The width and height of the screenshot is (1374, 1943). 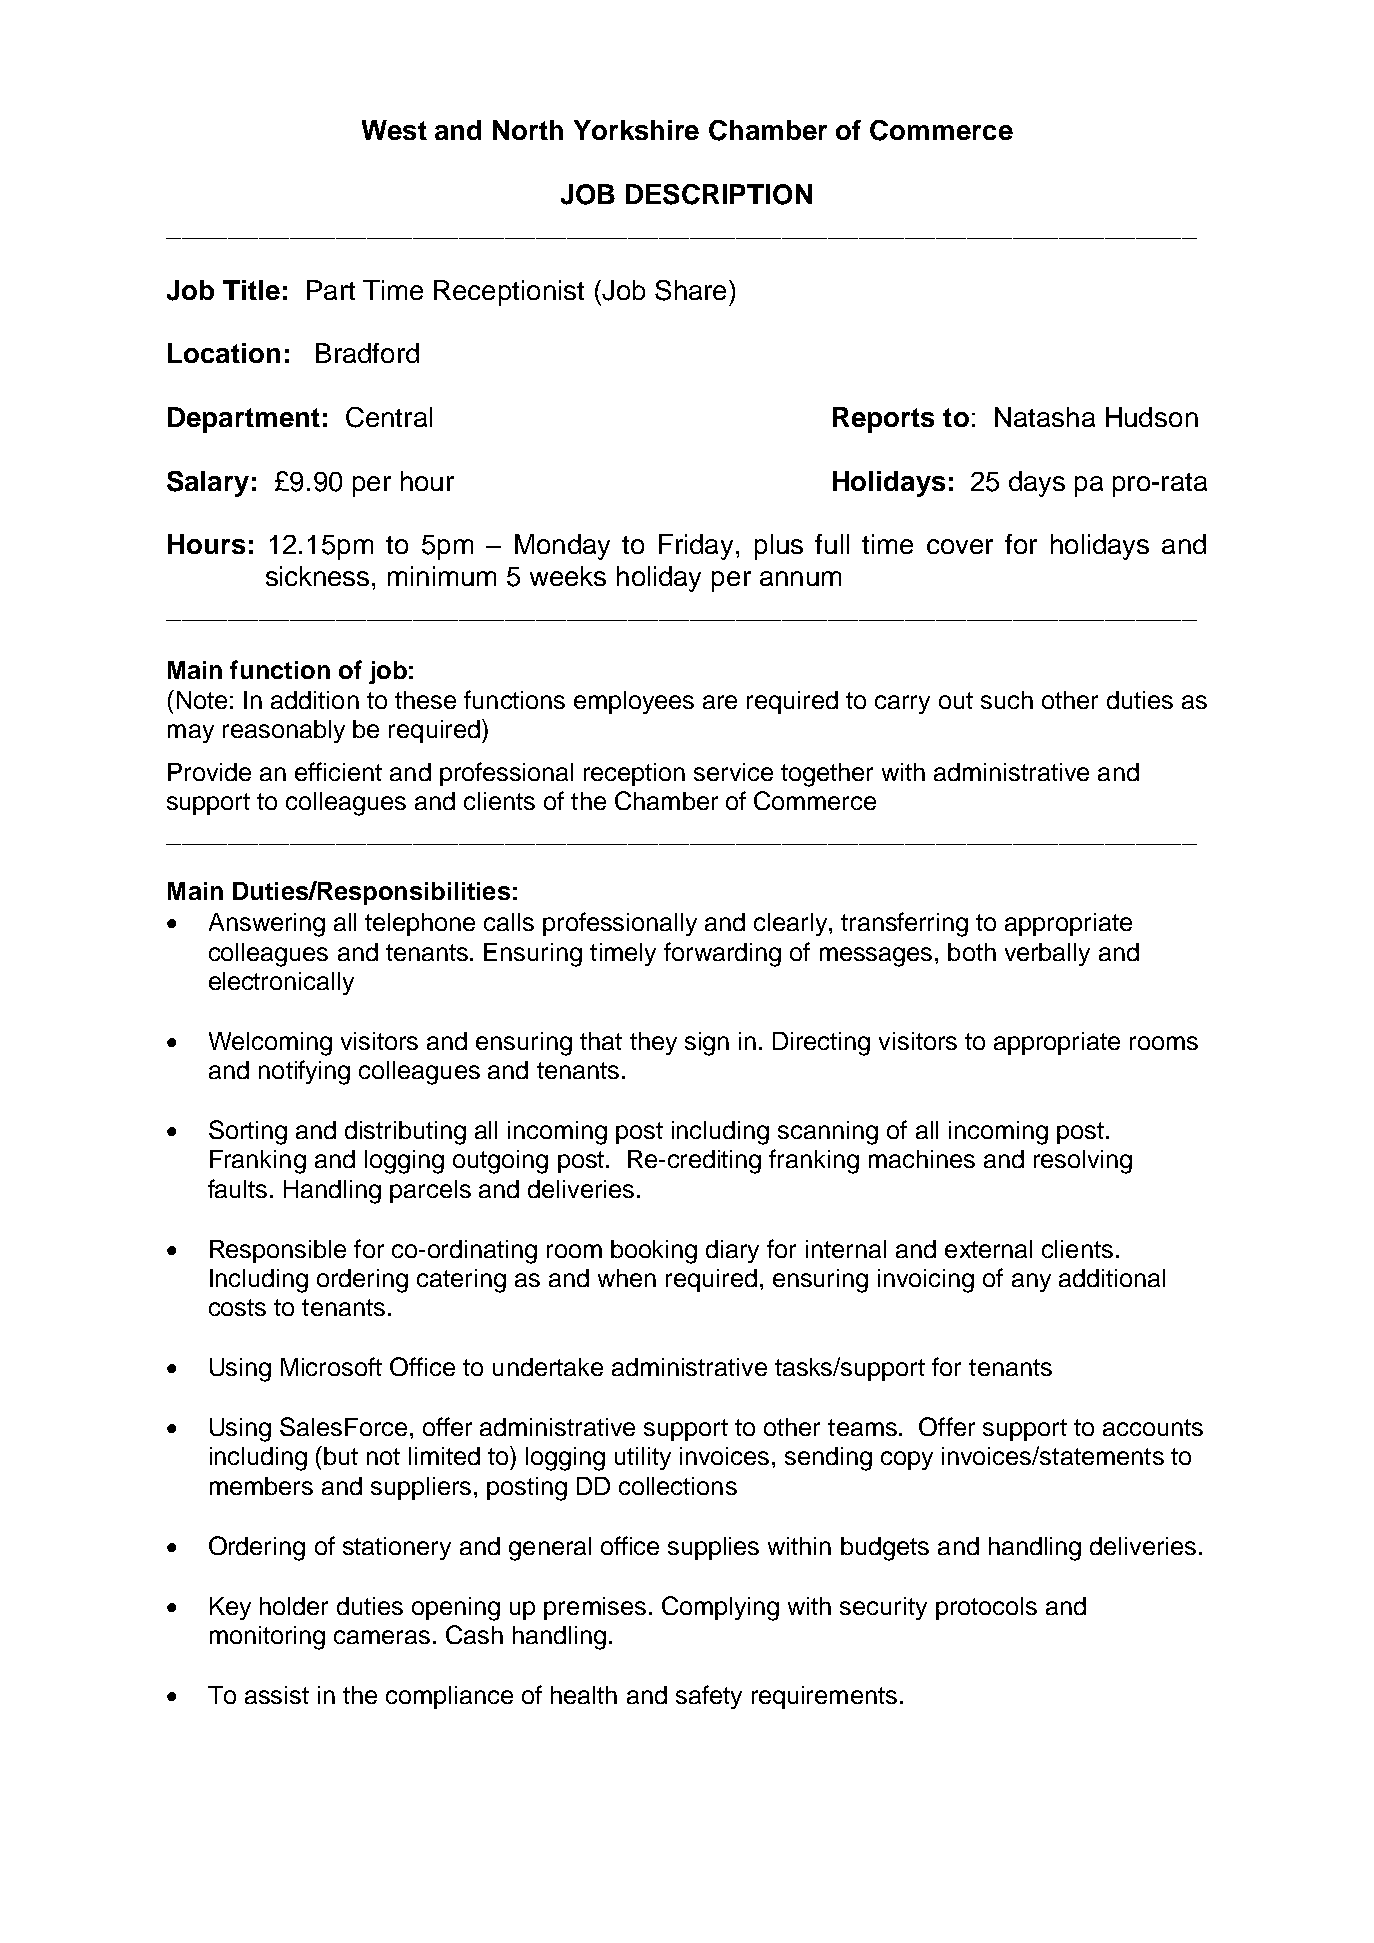 What do you see at coordinates (278, 1251) in the screenshot?
I see `Responsible` at bounding box center [278, 1251].
